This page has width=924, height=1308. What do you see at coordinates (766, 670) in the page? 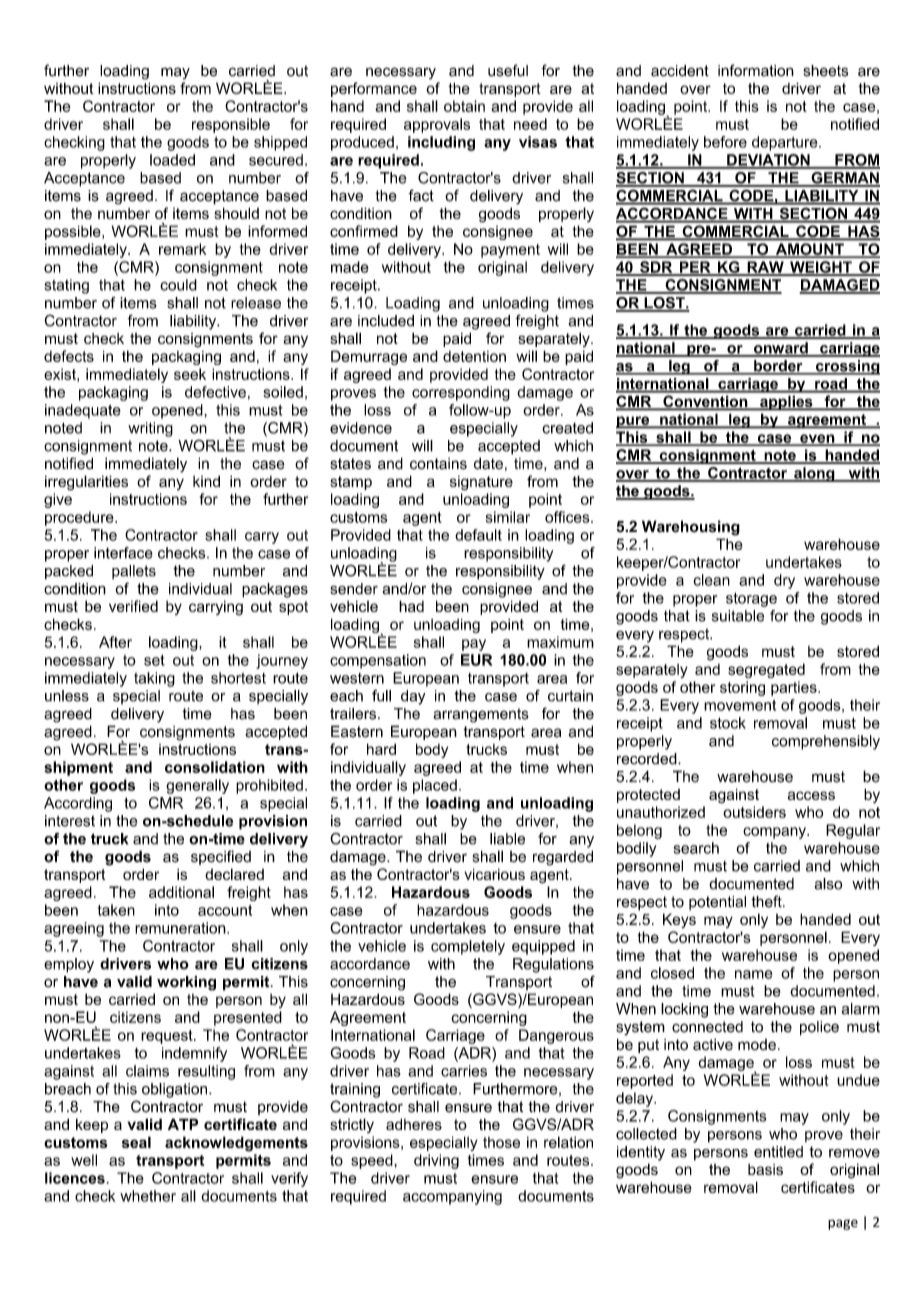
I see `segregated` at bounding box center [766, 670].
